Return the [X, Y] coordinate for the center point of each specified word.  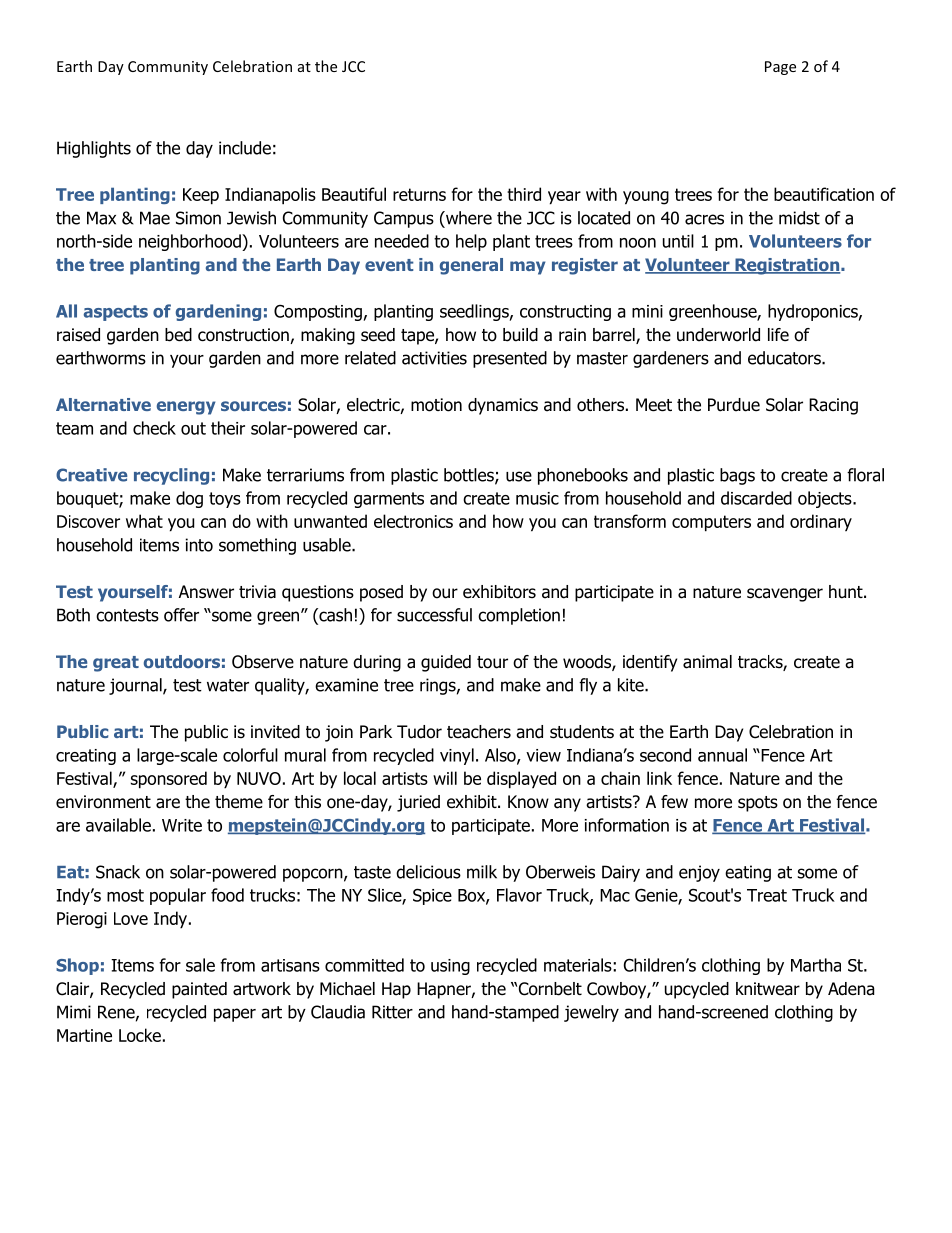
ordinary [821, 522]
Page [780, 68]
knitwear [768, 989]
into [199, 545]
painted [199, 990]
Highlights [94, 149]
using [450, 967]
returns [419, 194]
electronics [413, 521]
